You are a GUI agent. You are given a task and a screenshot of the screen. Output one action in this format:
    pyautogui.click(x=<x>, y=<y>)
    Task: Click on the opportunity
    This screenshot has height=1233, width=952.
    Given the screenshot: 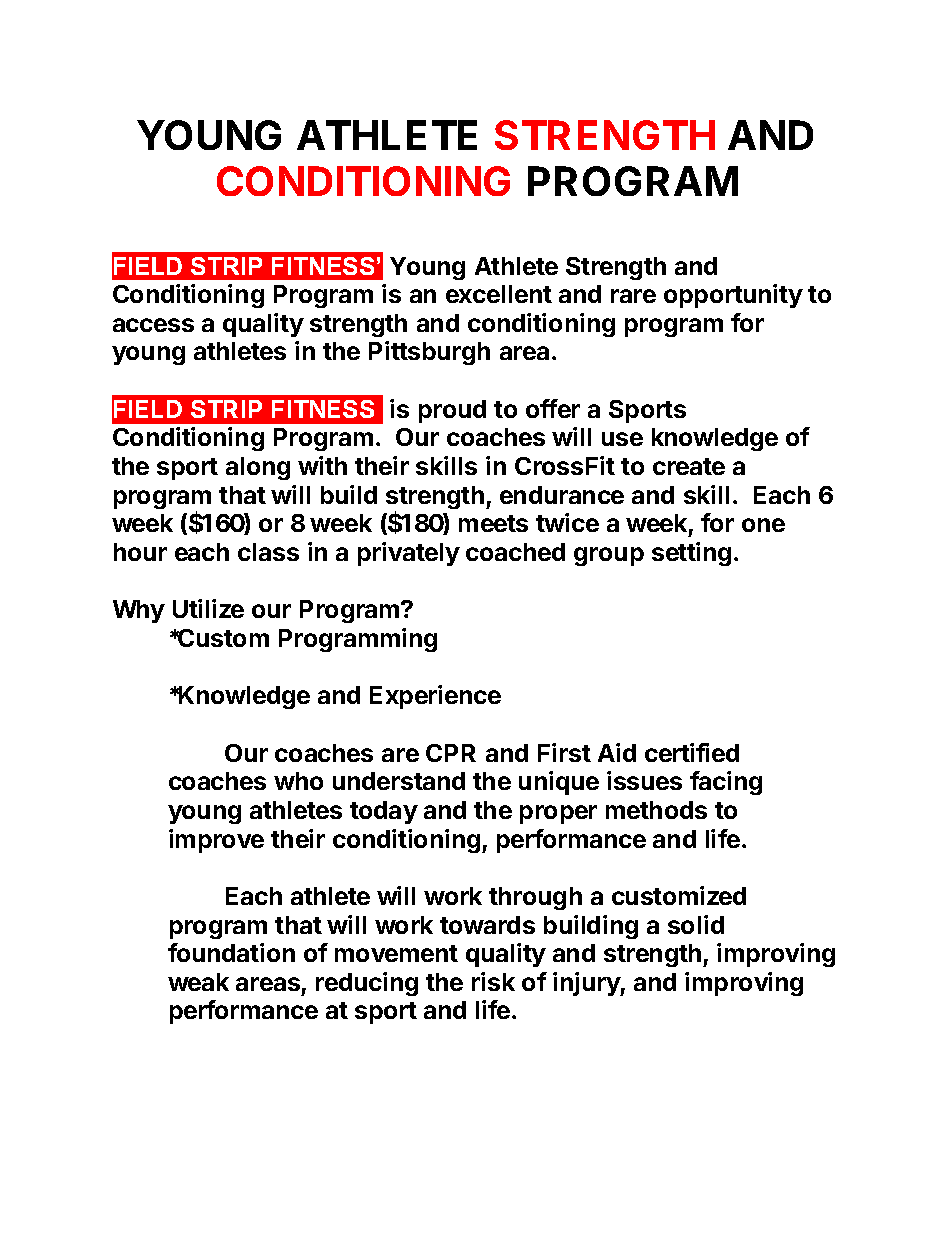 What is the action you would take?
    pyautogui.click(x=733, y=296)
